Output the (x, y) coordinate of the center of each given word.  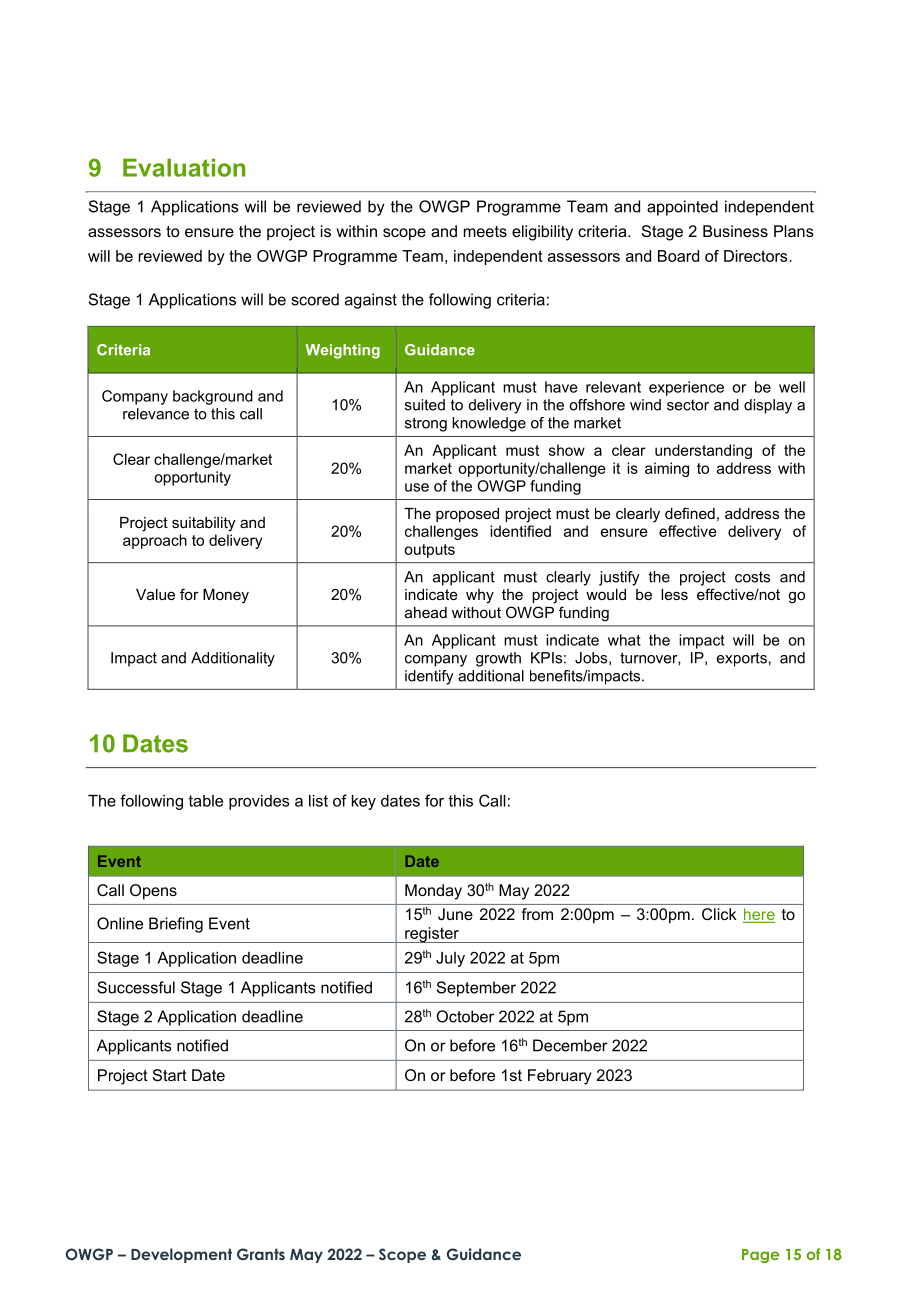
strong (426, 424)
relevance (156, 414)
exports (742, 659)
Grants (261, 1254)
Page (760, 1256)
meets (485, 231)
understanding (703, 451)
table (205, 801)
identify (429, 677)
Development (181, 1255)
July (450, 959)
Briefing (176, 925)
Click (719, 914)
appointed (682, 208)
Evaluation (184, 167)
